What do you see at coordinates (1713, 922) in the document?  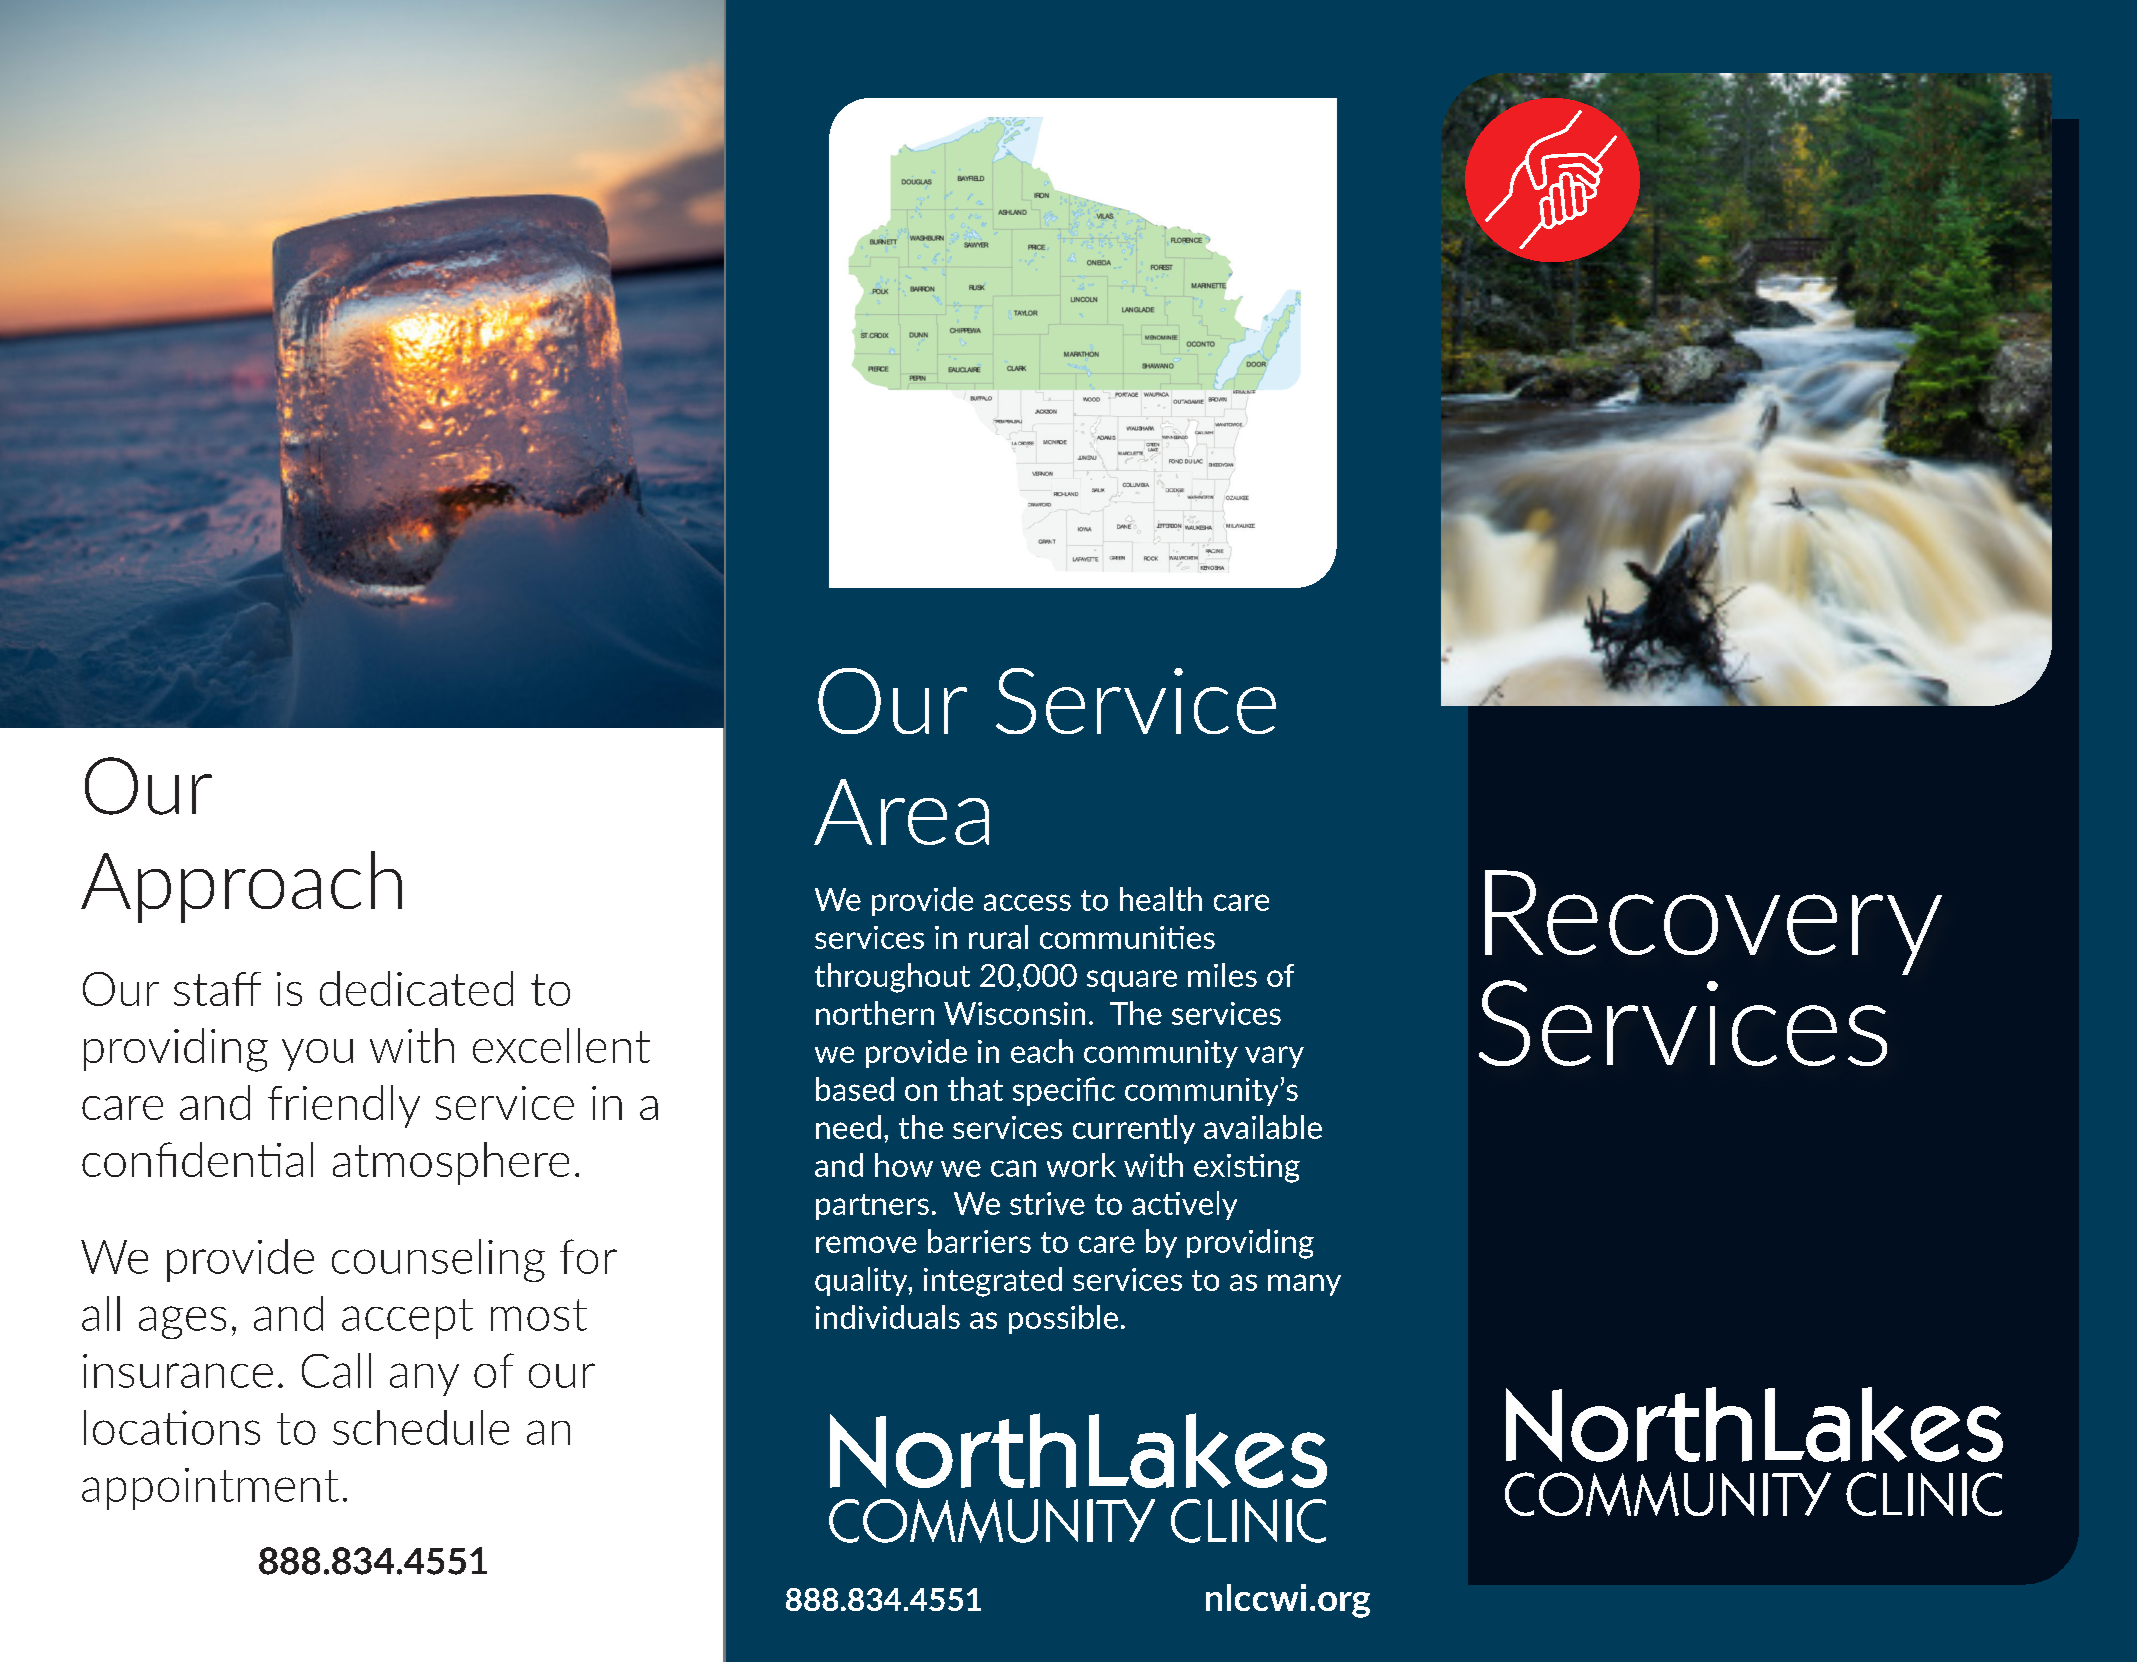 I see `Recovery` at bounding box center [1713, 922].
